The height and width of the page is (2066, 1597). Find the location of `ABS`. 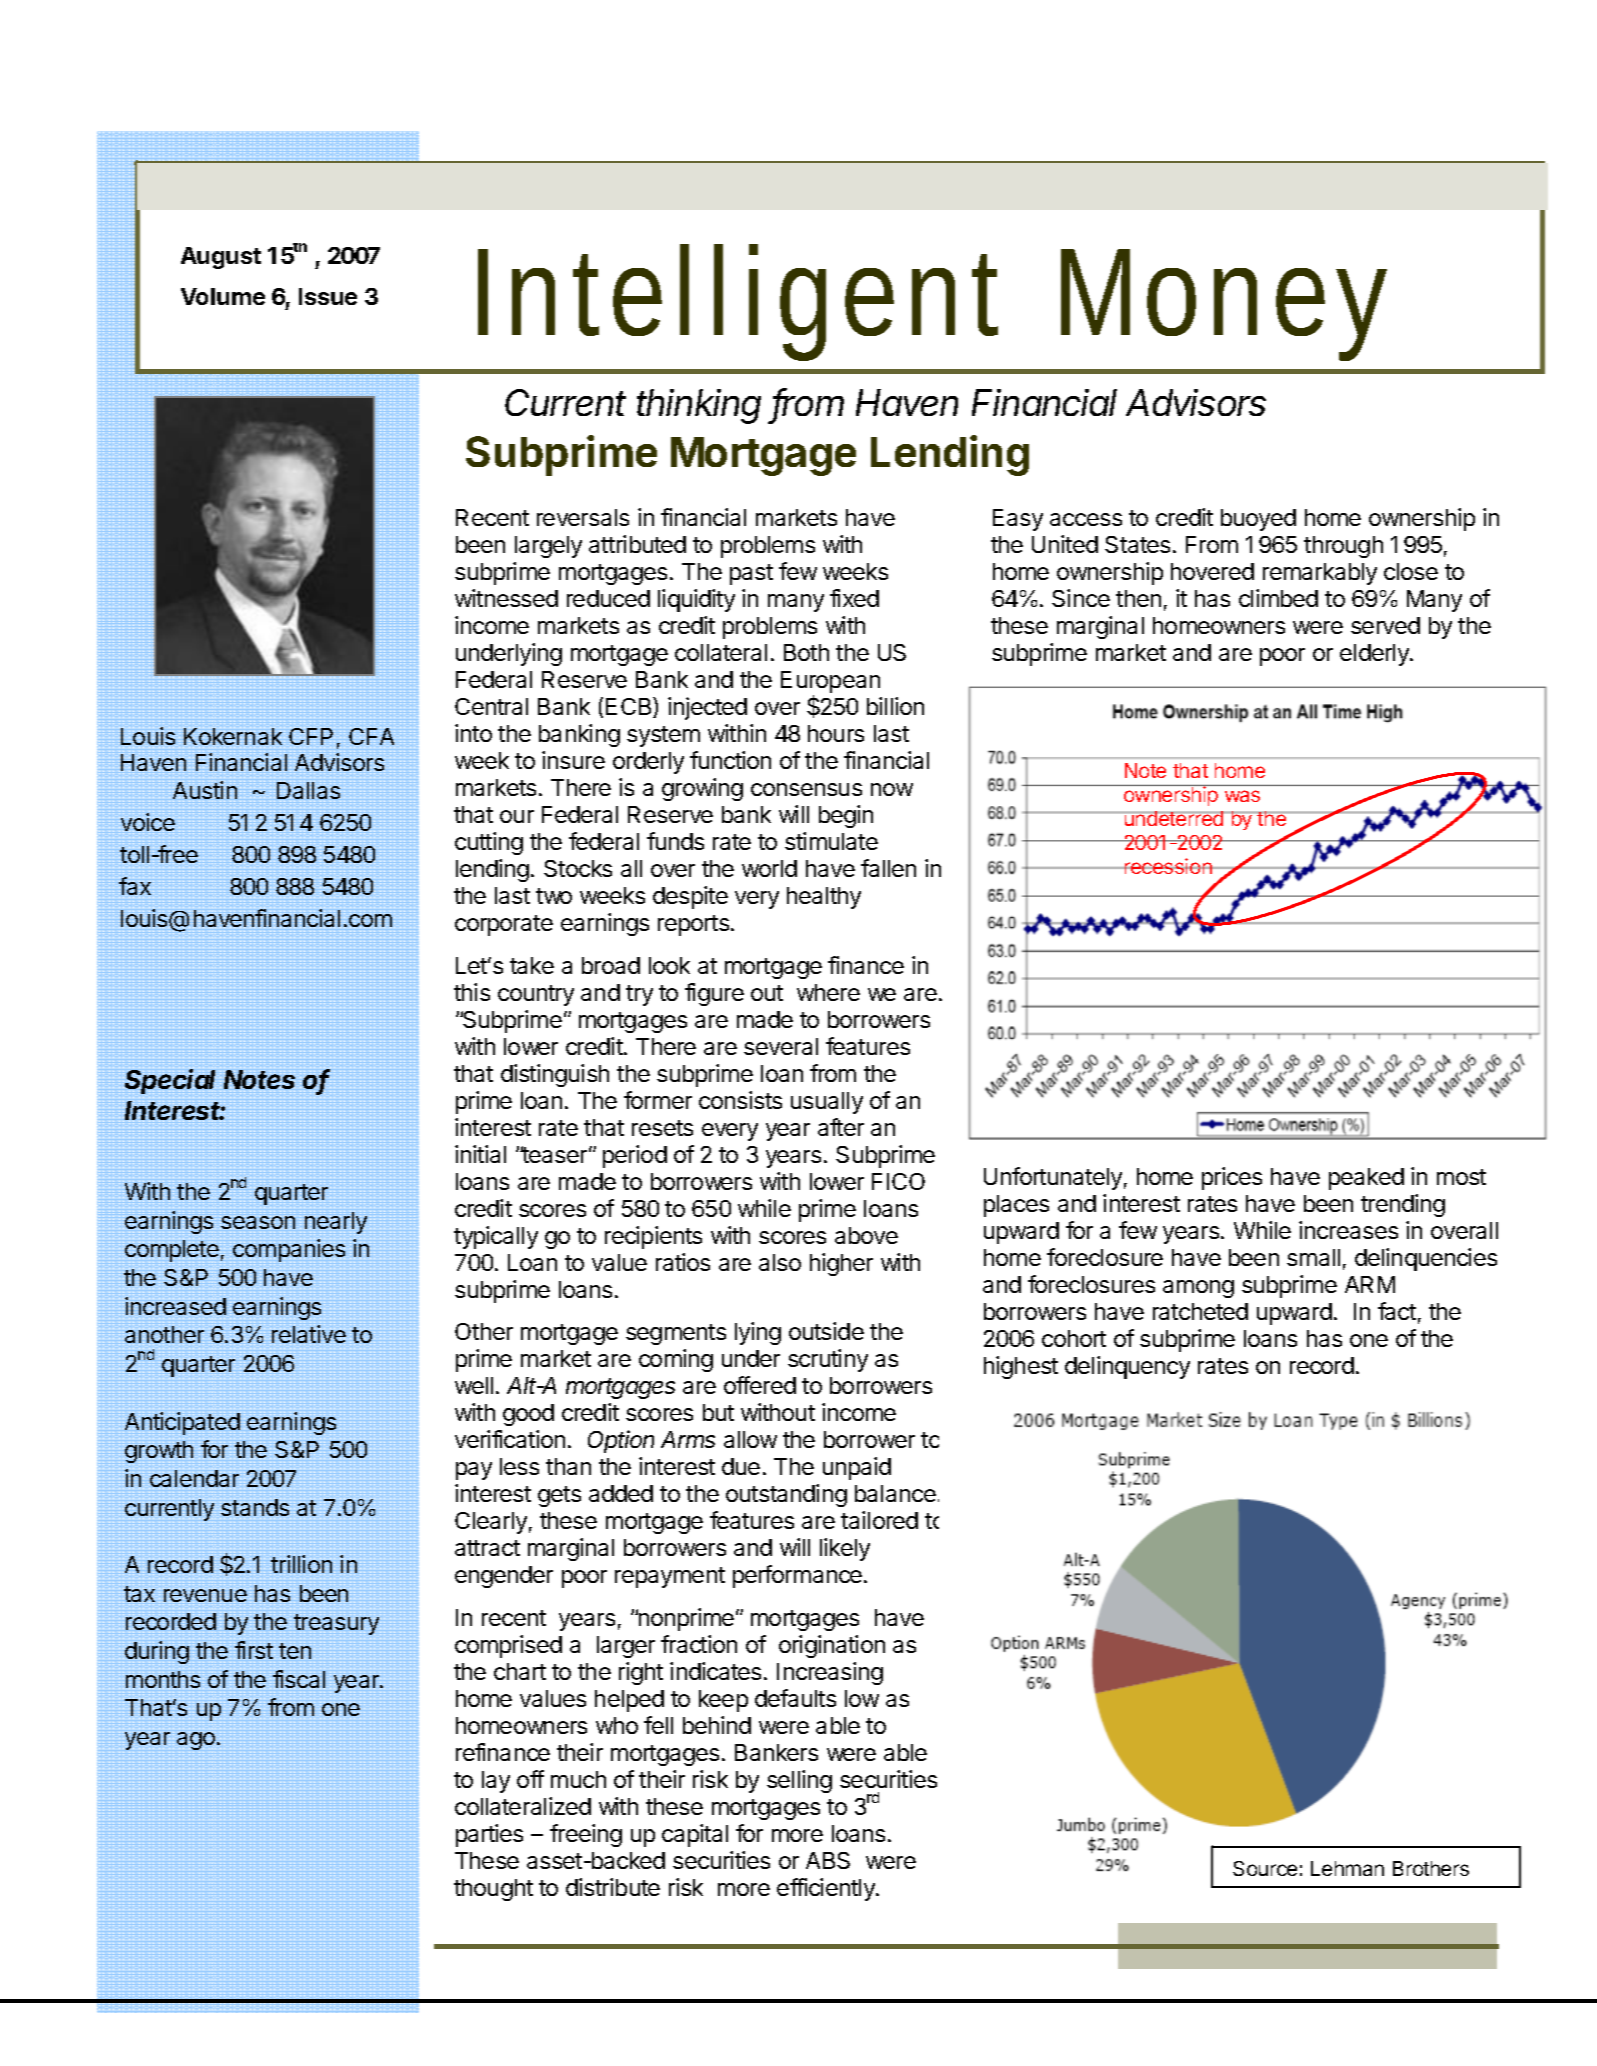

ABS is located at coordinates (828, 1860).
